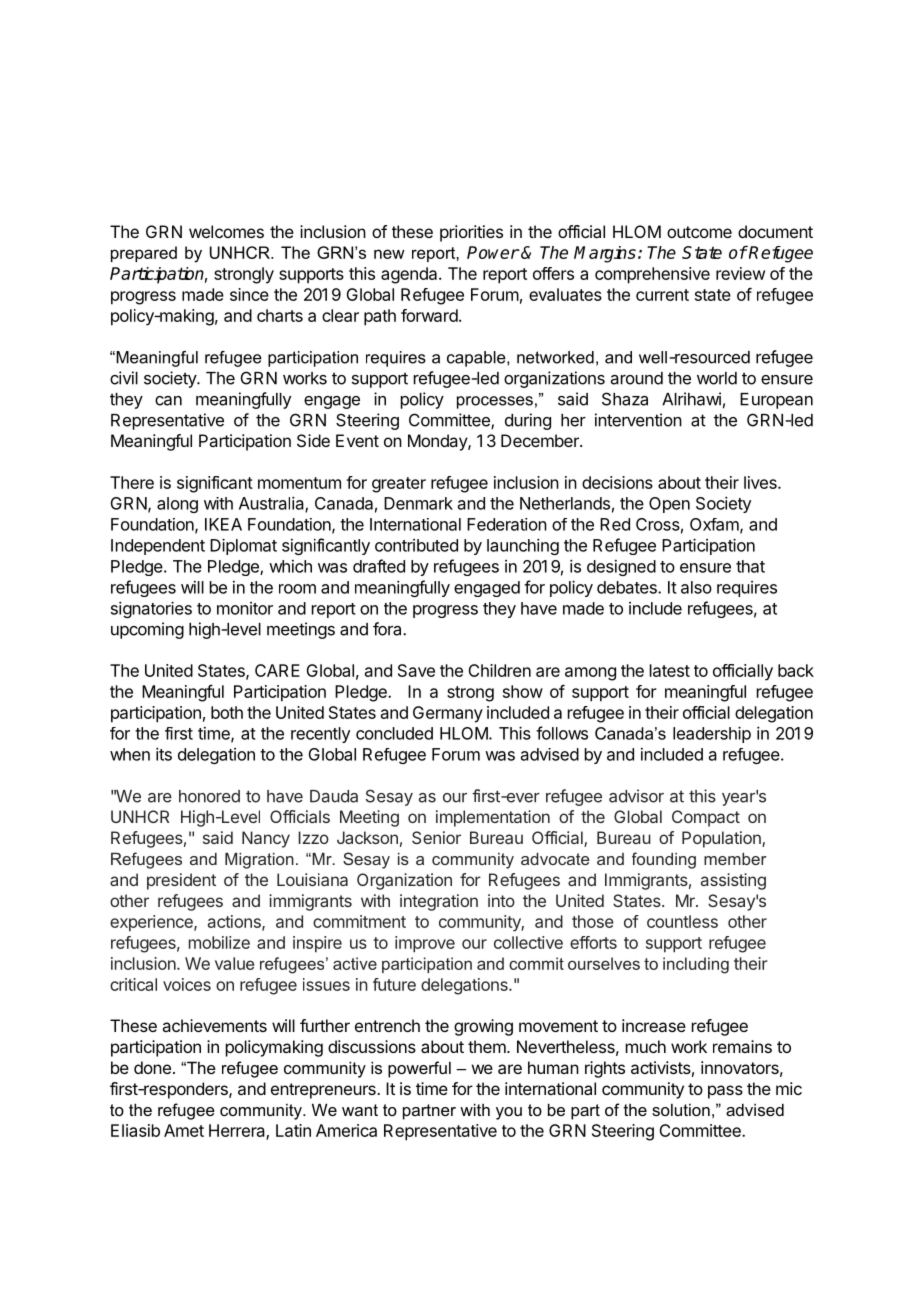 Image resolution: width=924 pixels, height=1307 pixels. Describe the element at coordinates (670, 670) in the screenshot. I see `latest` at that location.
